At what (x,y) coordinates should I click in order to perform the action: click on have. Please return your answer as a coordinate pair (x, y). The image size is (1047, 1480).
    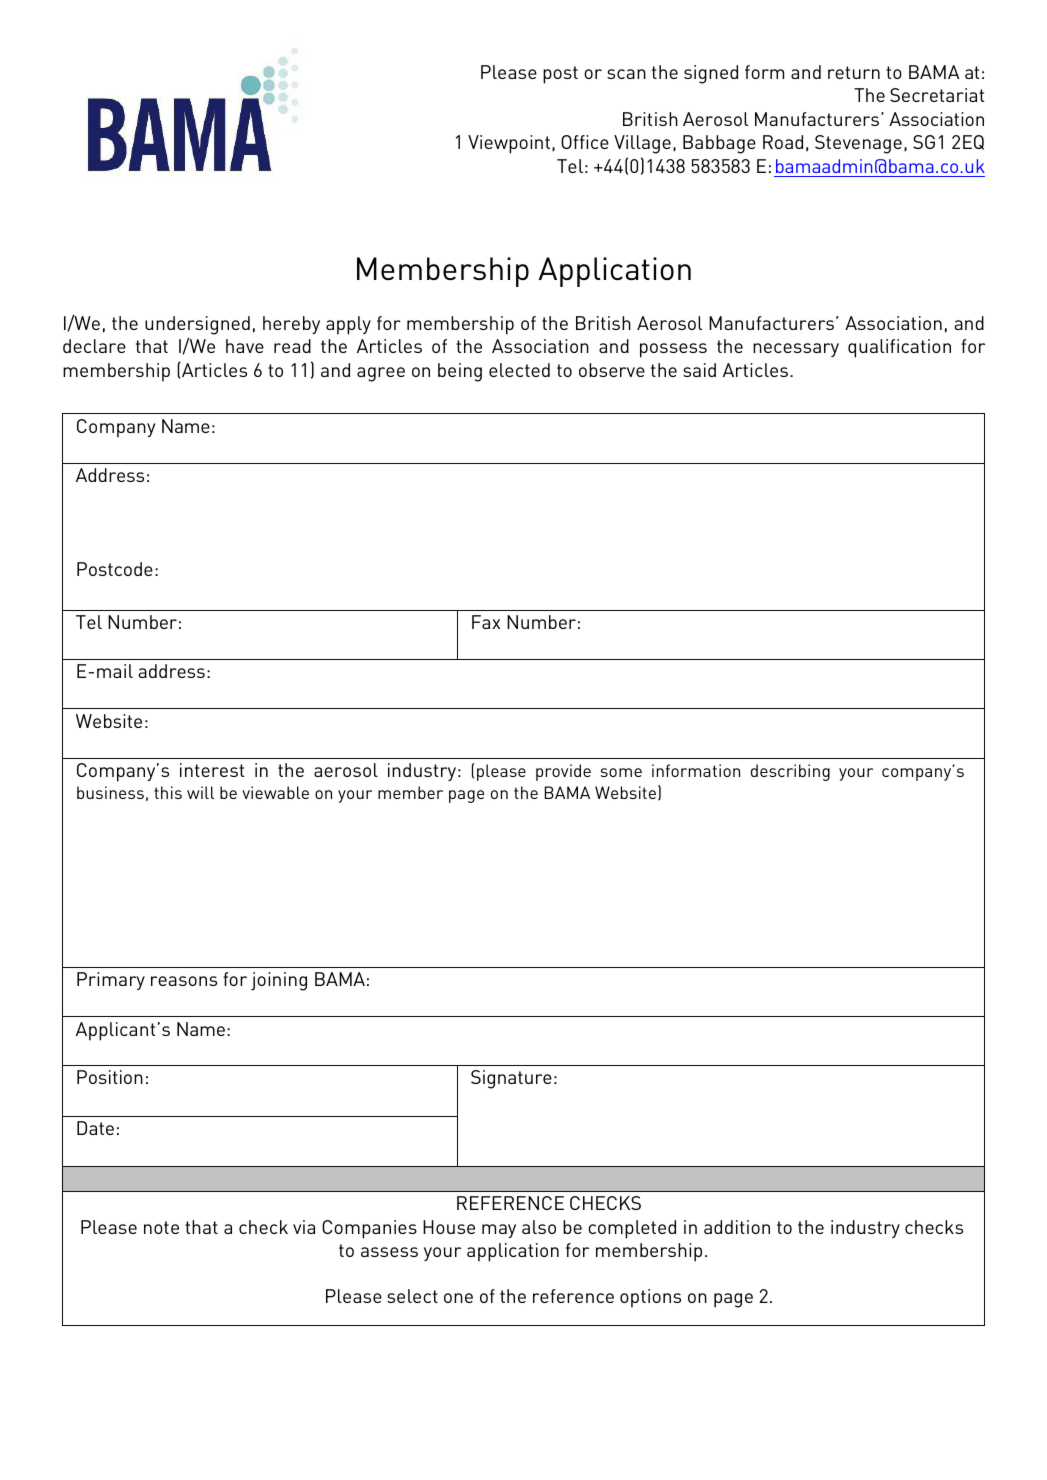
    Looking at the image, I should click on (245, 346).
